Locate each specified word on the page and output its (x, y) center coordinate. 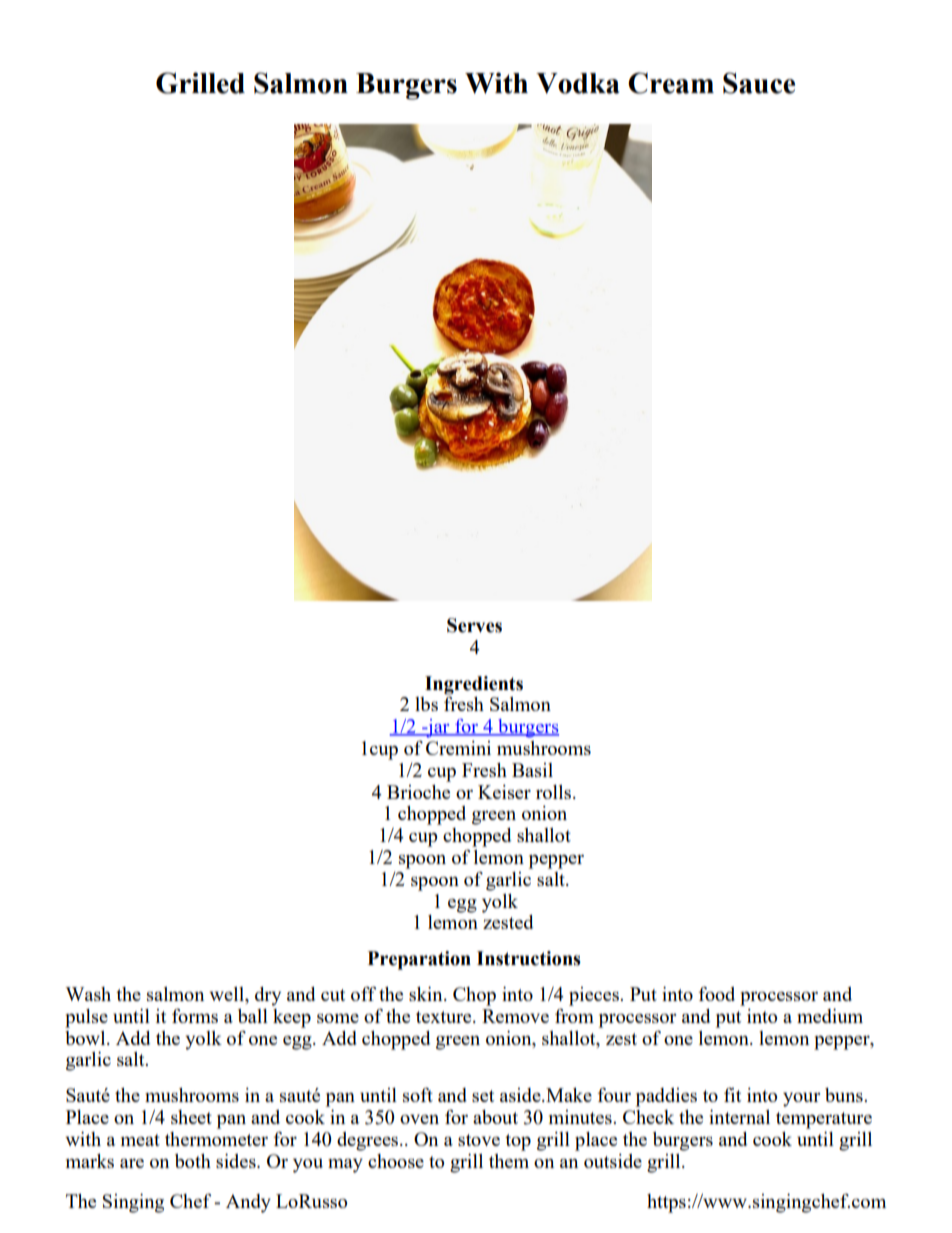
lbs (426, 704)
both (193, 1161)
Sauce (759, 83)
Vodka (578, 83)
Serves (474, 625)
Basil (532, 770)
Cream (671, 83)
